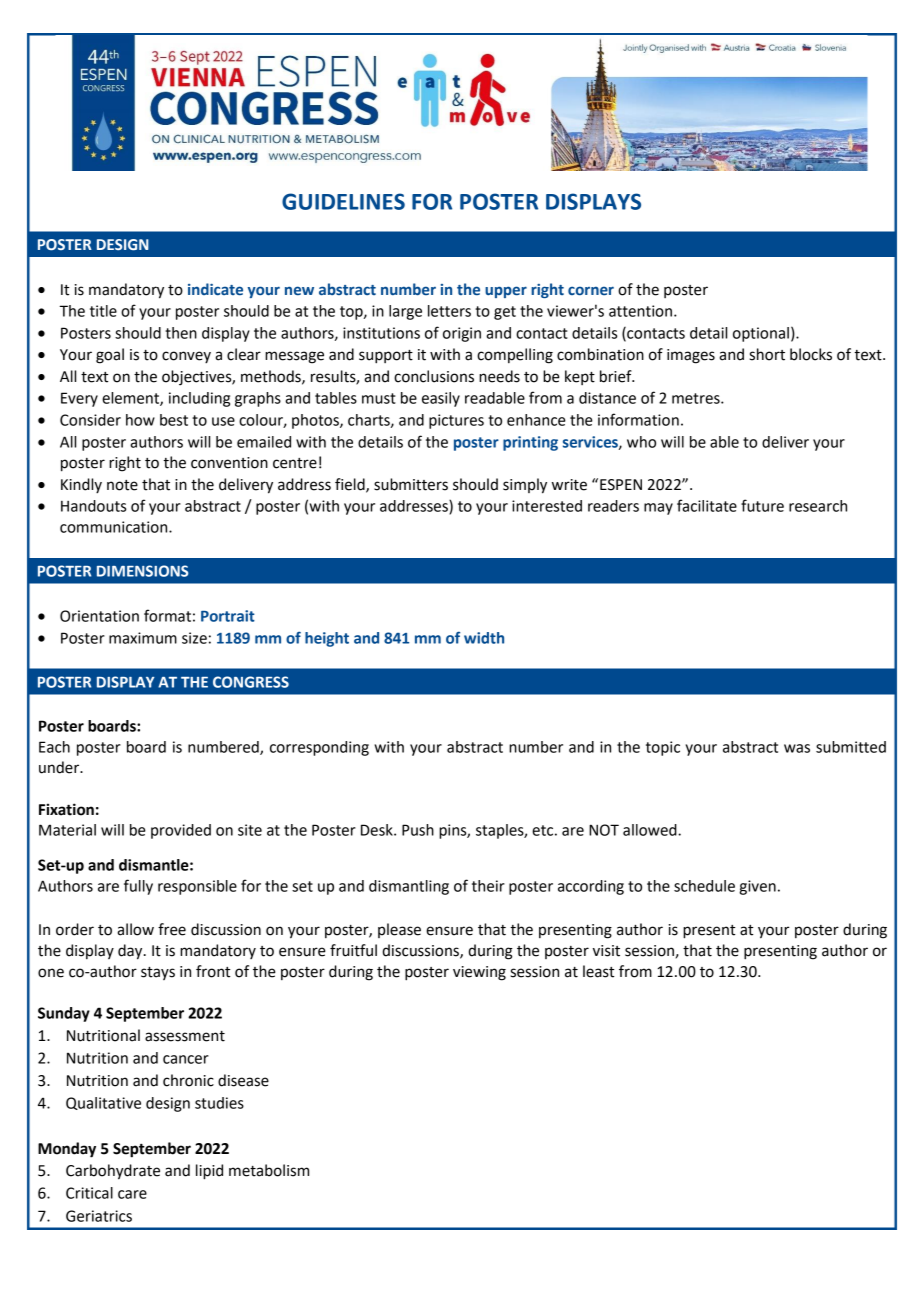 The image size is (924, 1308). I want to click on indicate, so click(215, 289).
